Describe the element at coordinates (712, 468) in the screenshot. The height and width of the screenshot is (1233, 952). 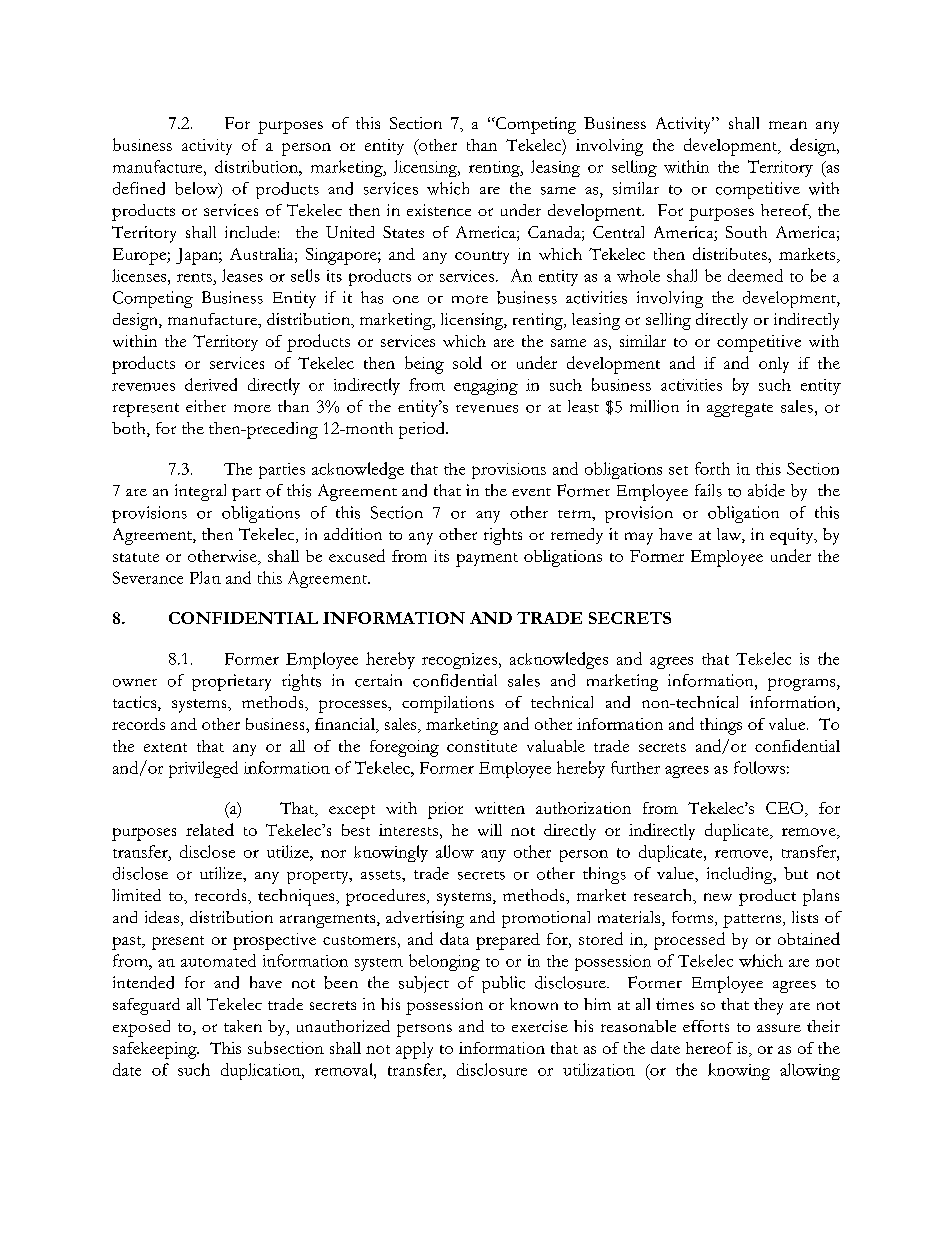
I see `forth` at that location.
